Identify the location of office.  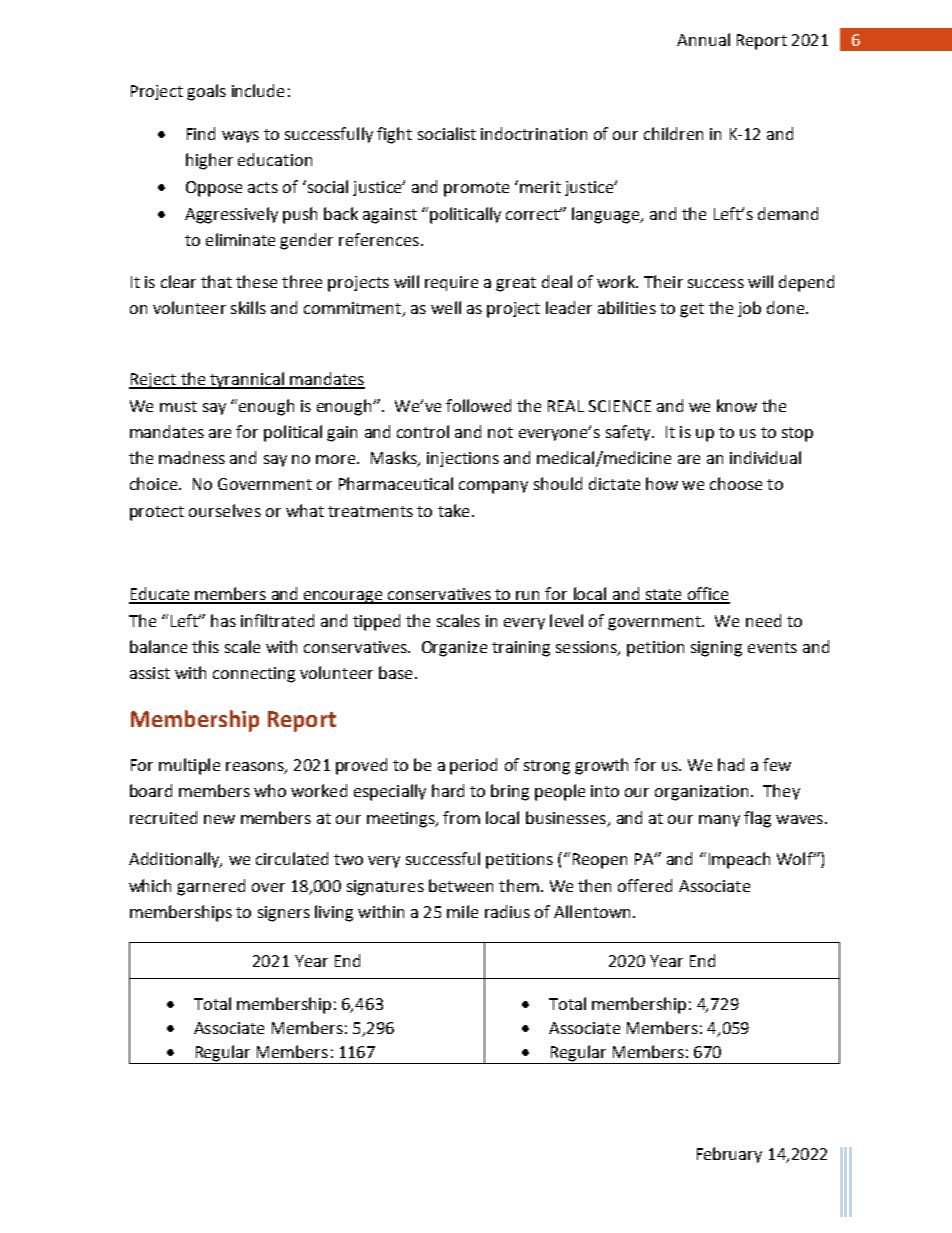
(707, 595).
